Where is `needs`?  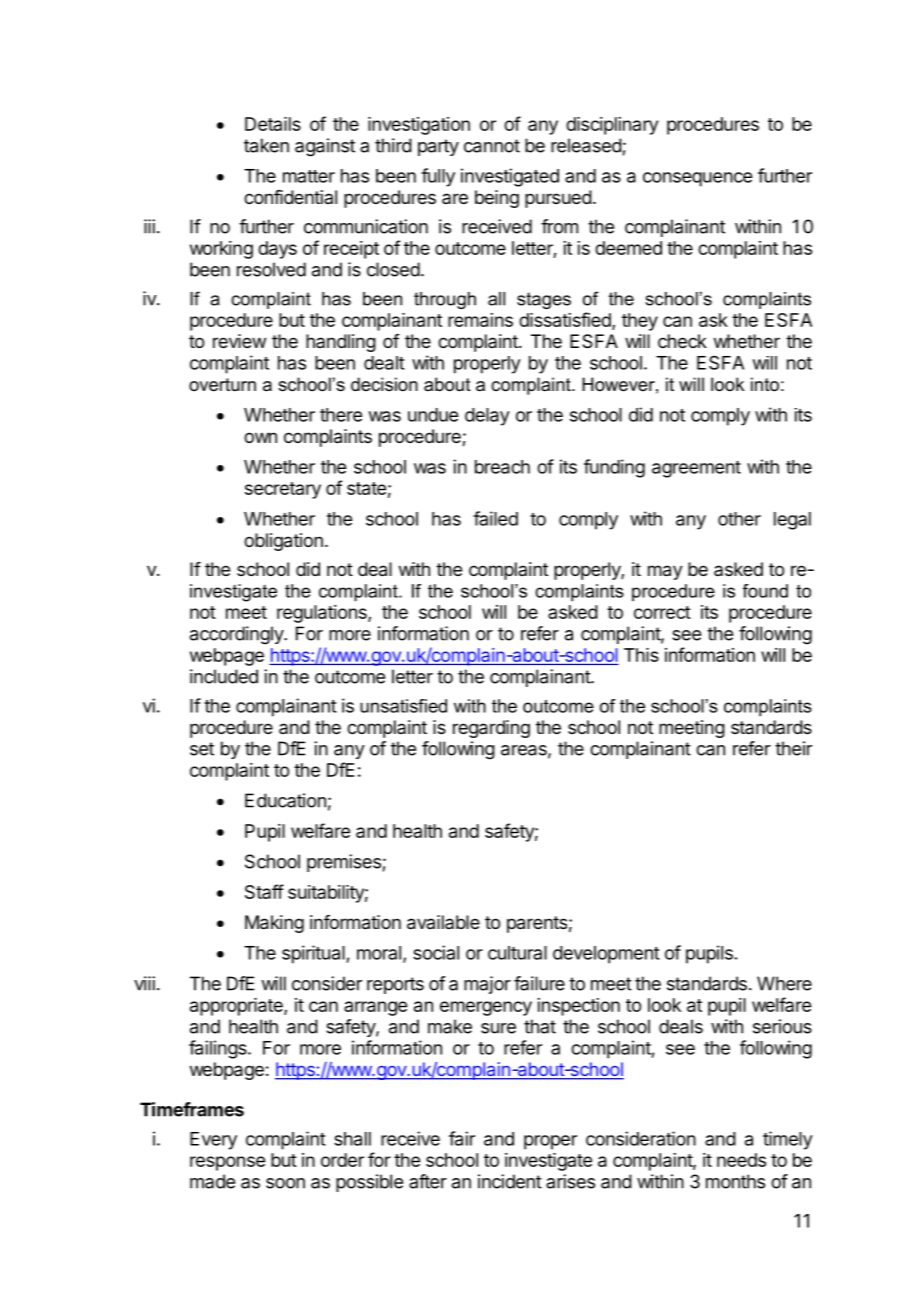
needs is located at coordinates (741, 1160).
